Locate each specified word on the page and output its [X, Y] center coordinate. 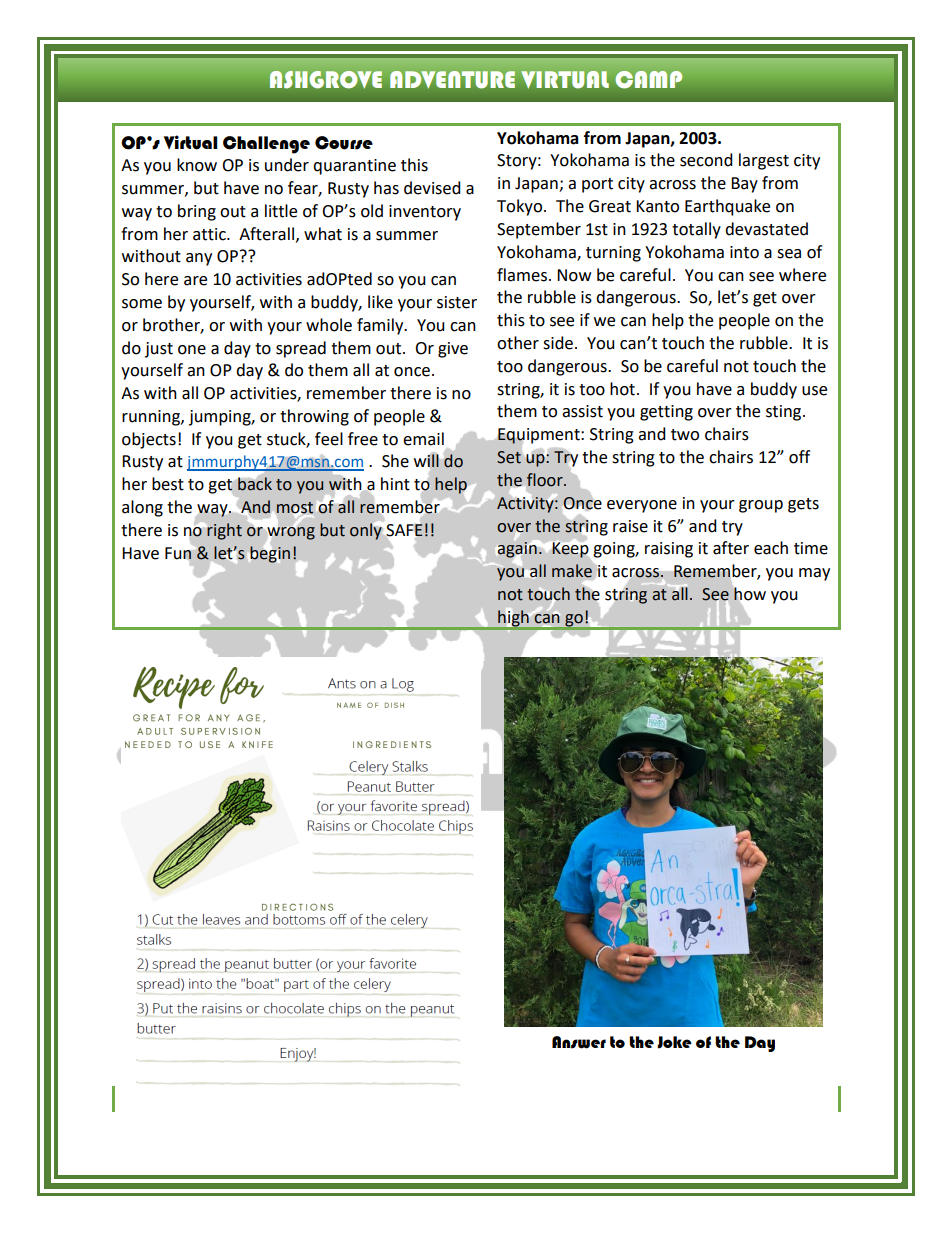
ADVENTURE [452, 79]
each [771, 548]
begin [269, 553]
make [572, 571]
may [814, 574]
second [706, 160]
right [224, 531]
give [453, 350]
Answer [579, 1042]
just [159, 350]
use [814, 391]
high [513, 618]
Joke [674, 1042]
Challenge [266, 145]
